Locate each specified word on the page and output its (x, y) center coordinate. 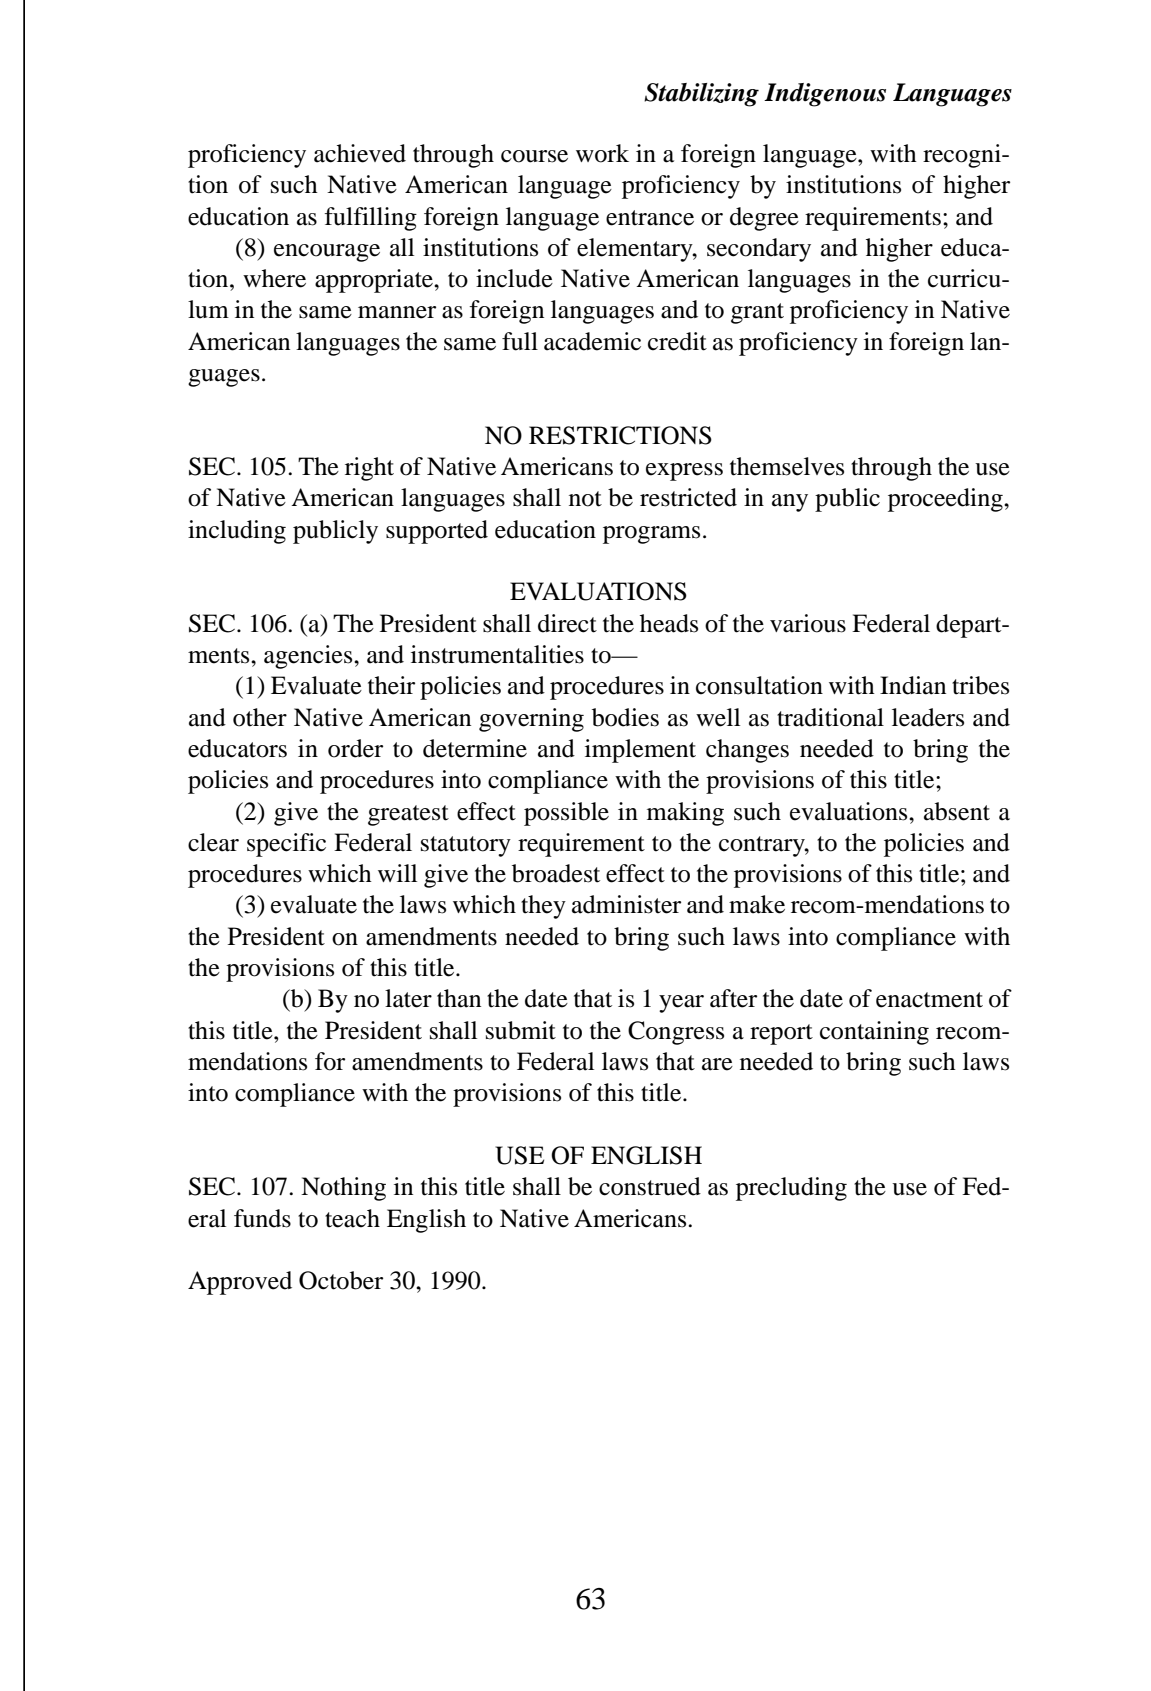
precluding (791, 1189)
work (602, 153)
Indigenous (825, 95)
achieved (360, 153)
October (341, 1280)
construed (650, 1186)
